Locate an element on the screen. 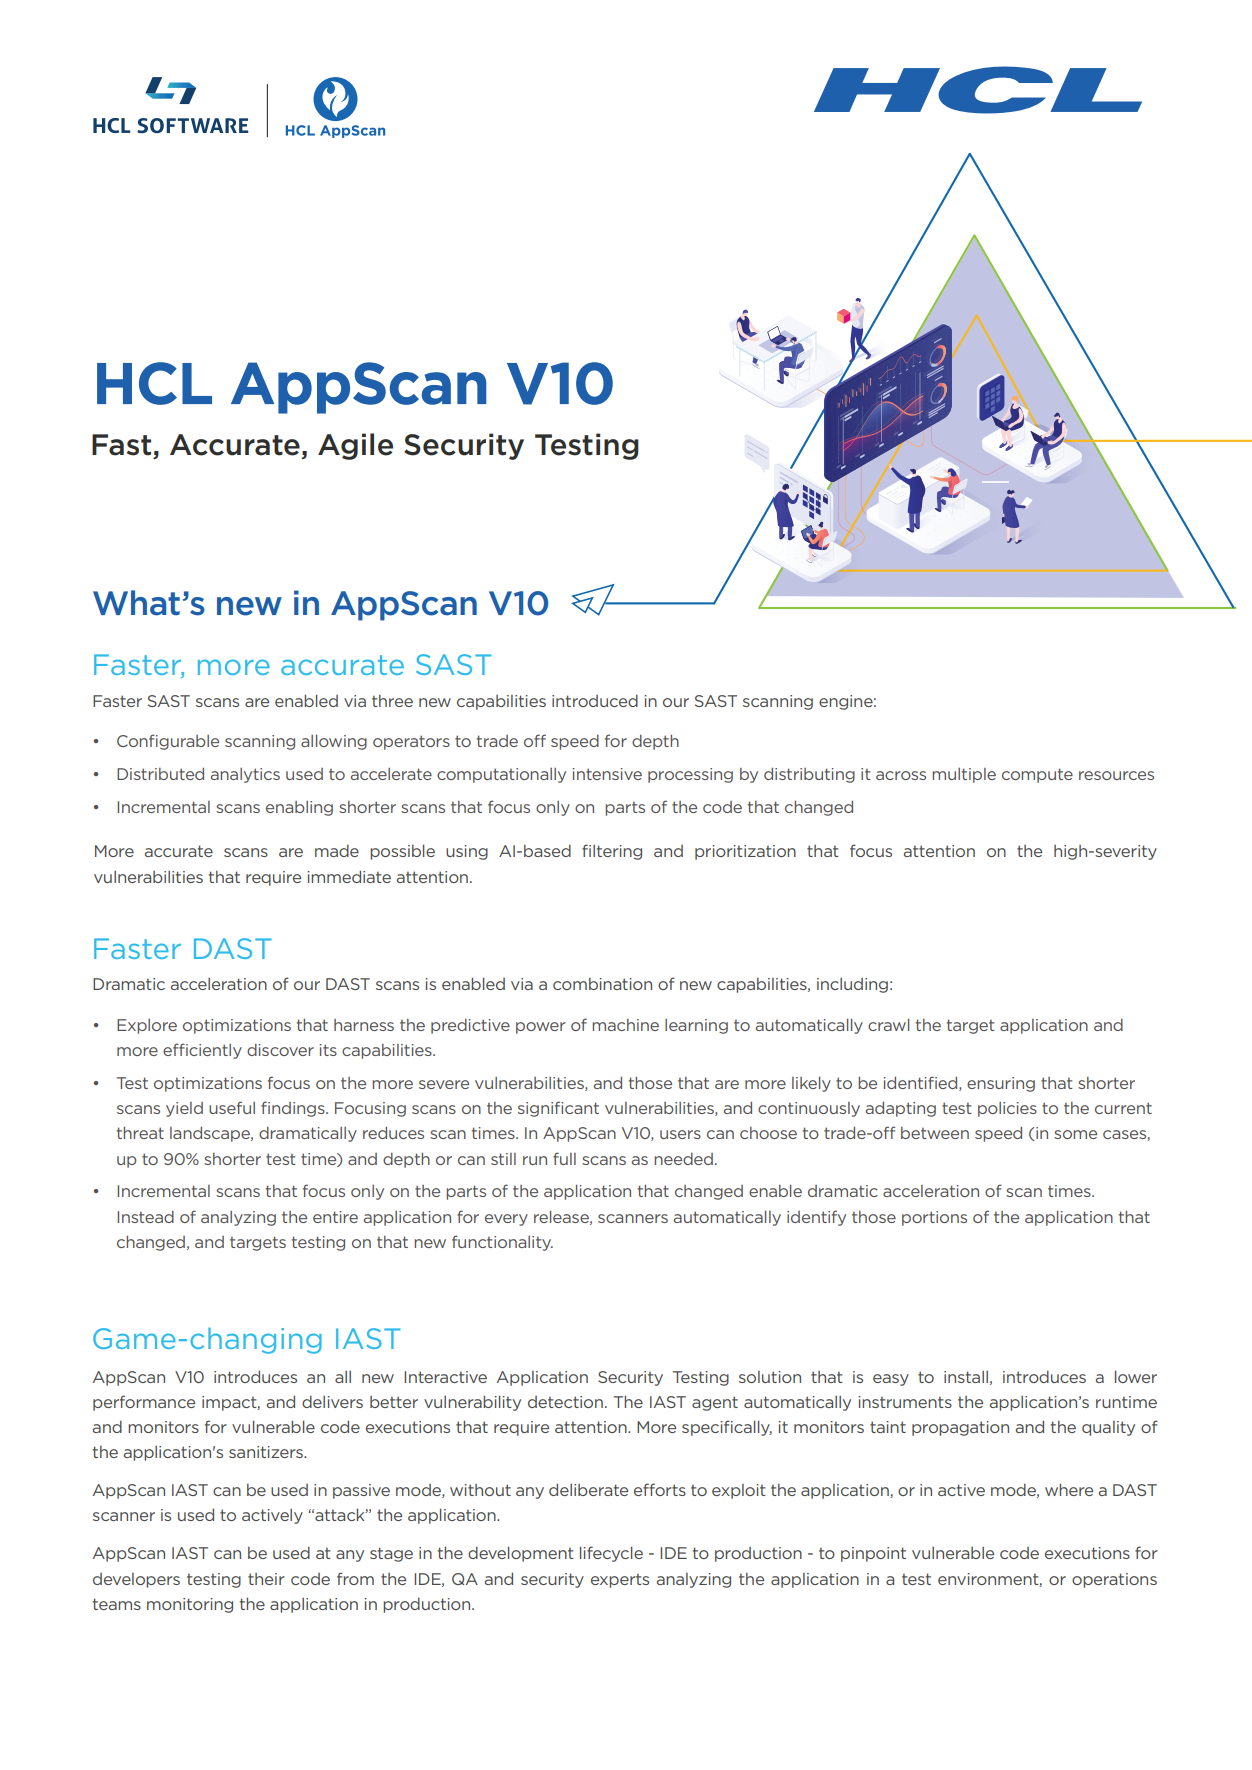  Configurable is located at coordinates (168, 742).
